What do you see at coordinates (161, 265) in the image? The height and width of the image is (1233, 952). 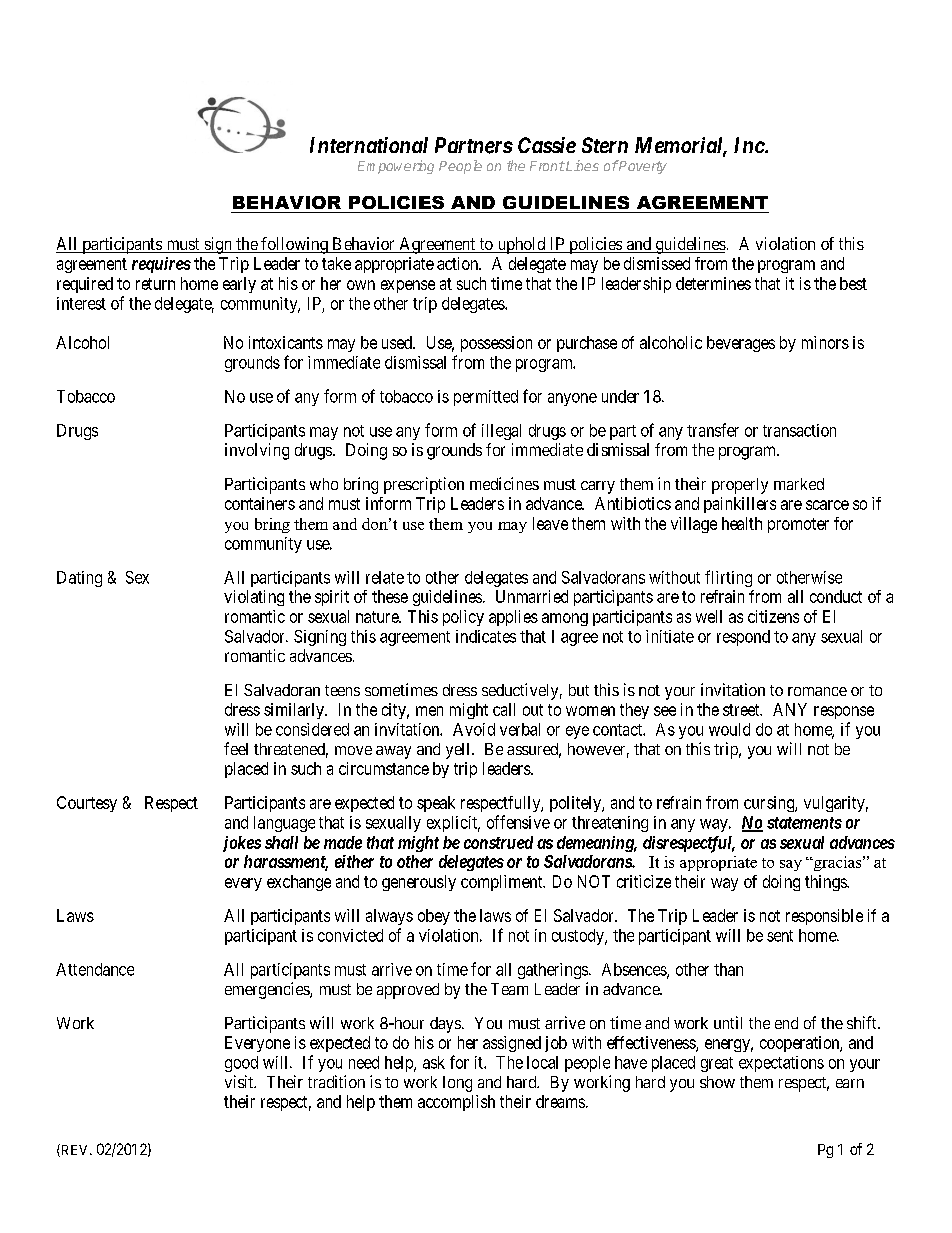 I see `requires` at bounding box center [161, 265].
